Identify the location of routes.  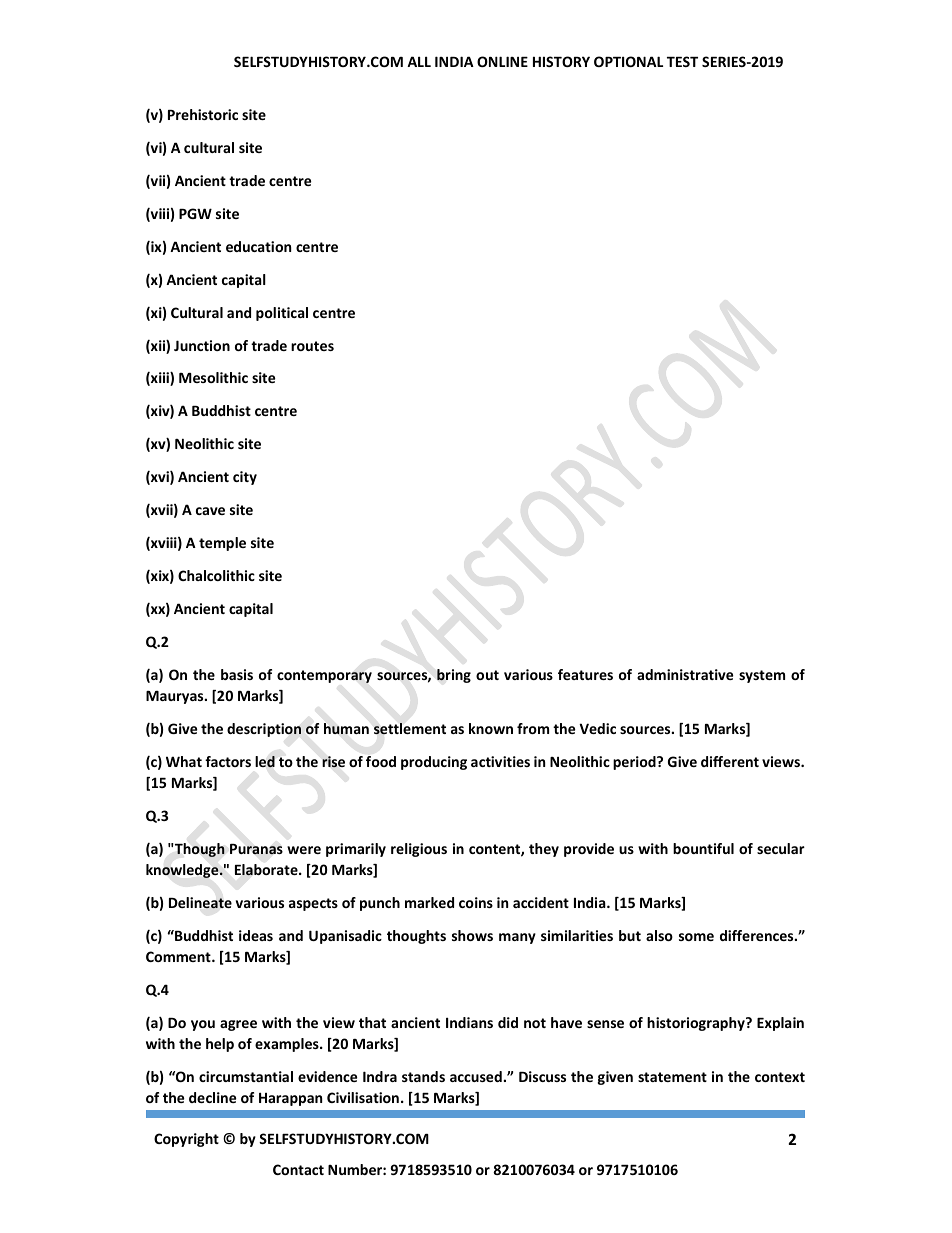
(312, 346).
